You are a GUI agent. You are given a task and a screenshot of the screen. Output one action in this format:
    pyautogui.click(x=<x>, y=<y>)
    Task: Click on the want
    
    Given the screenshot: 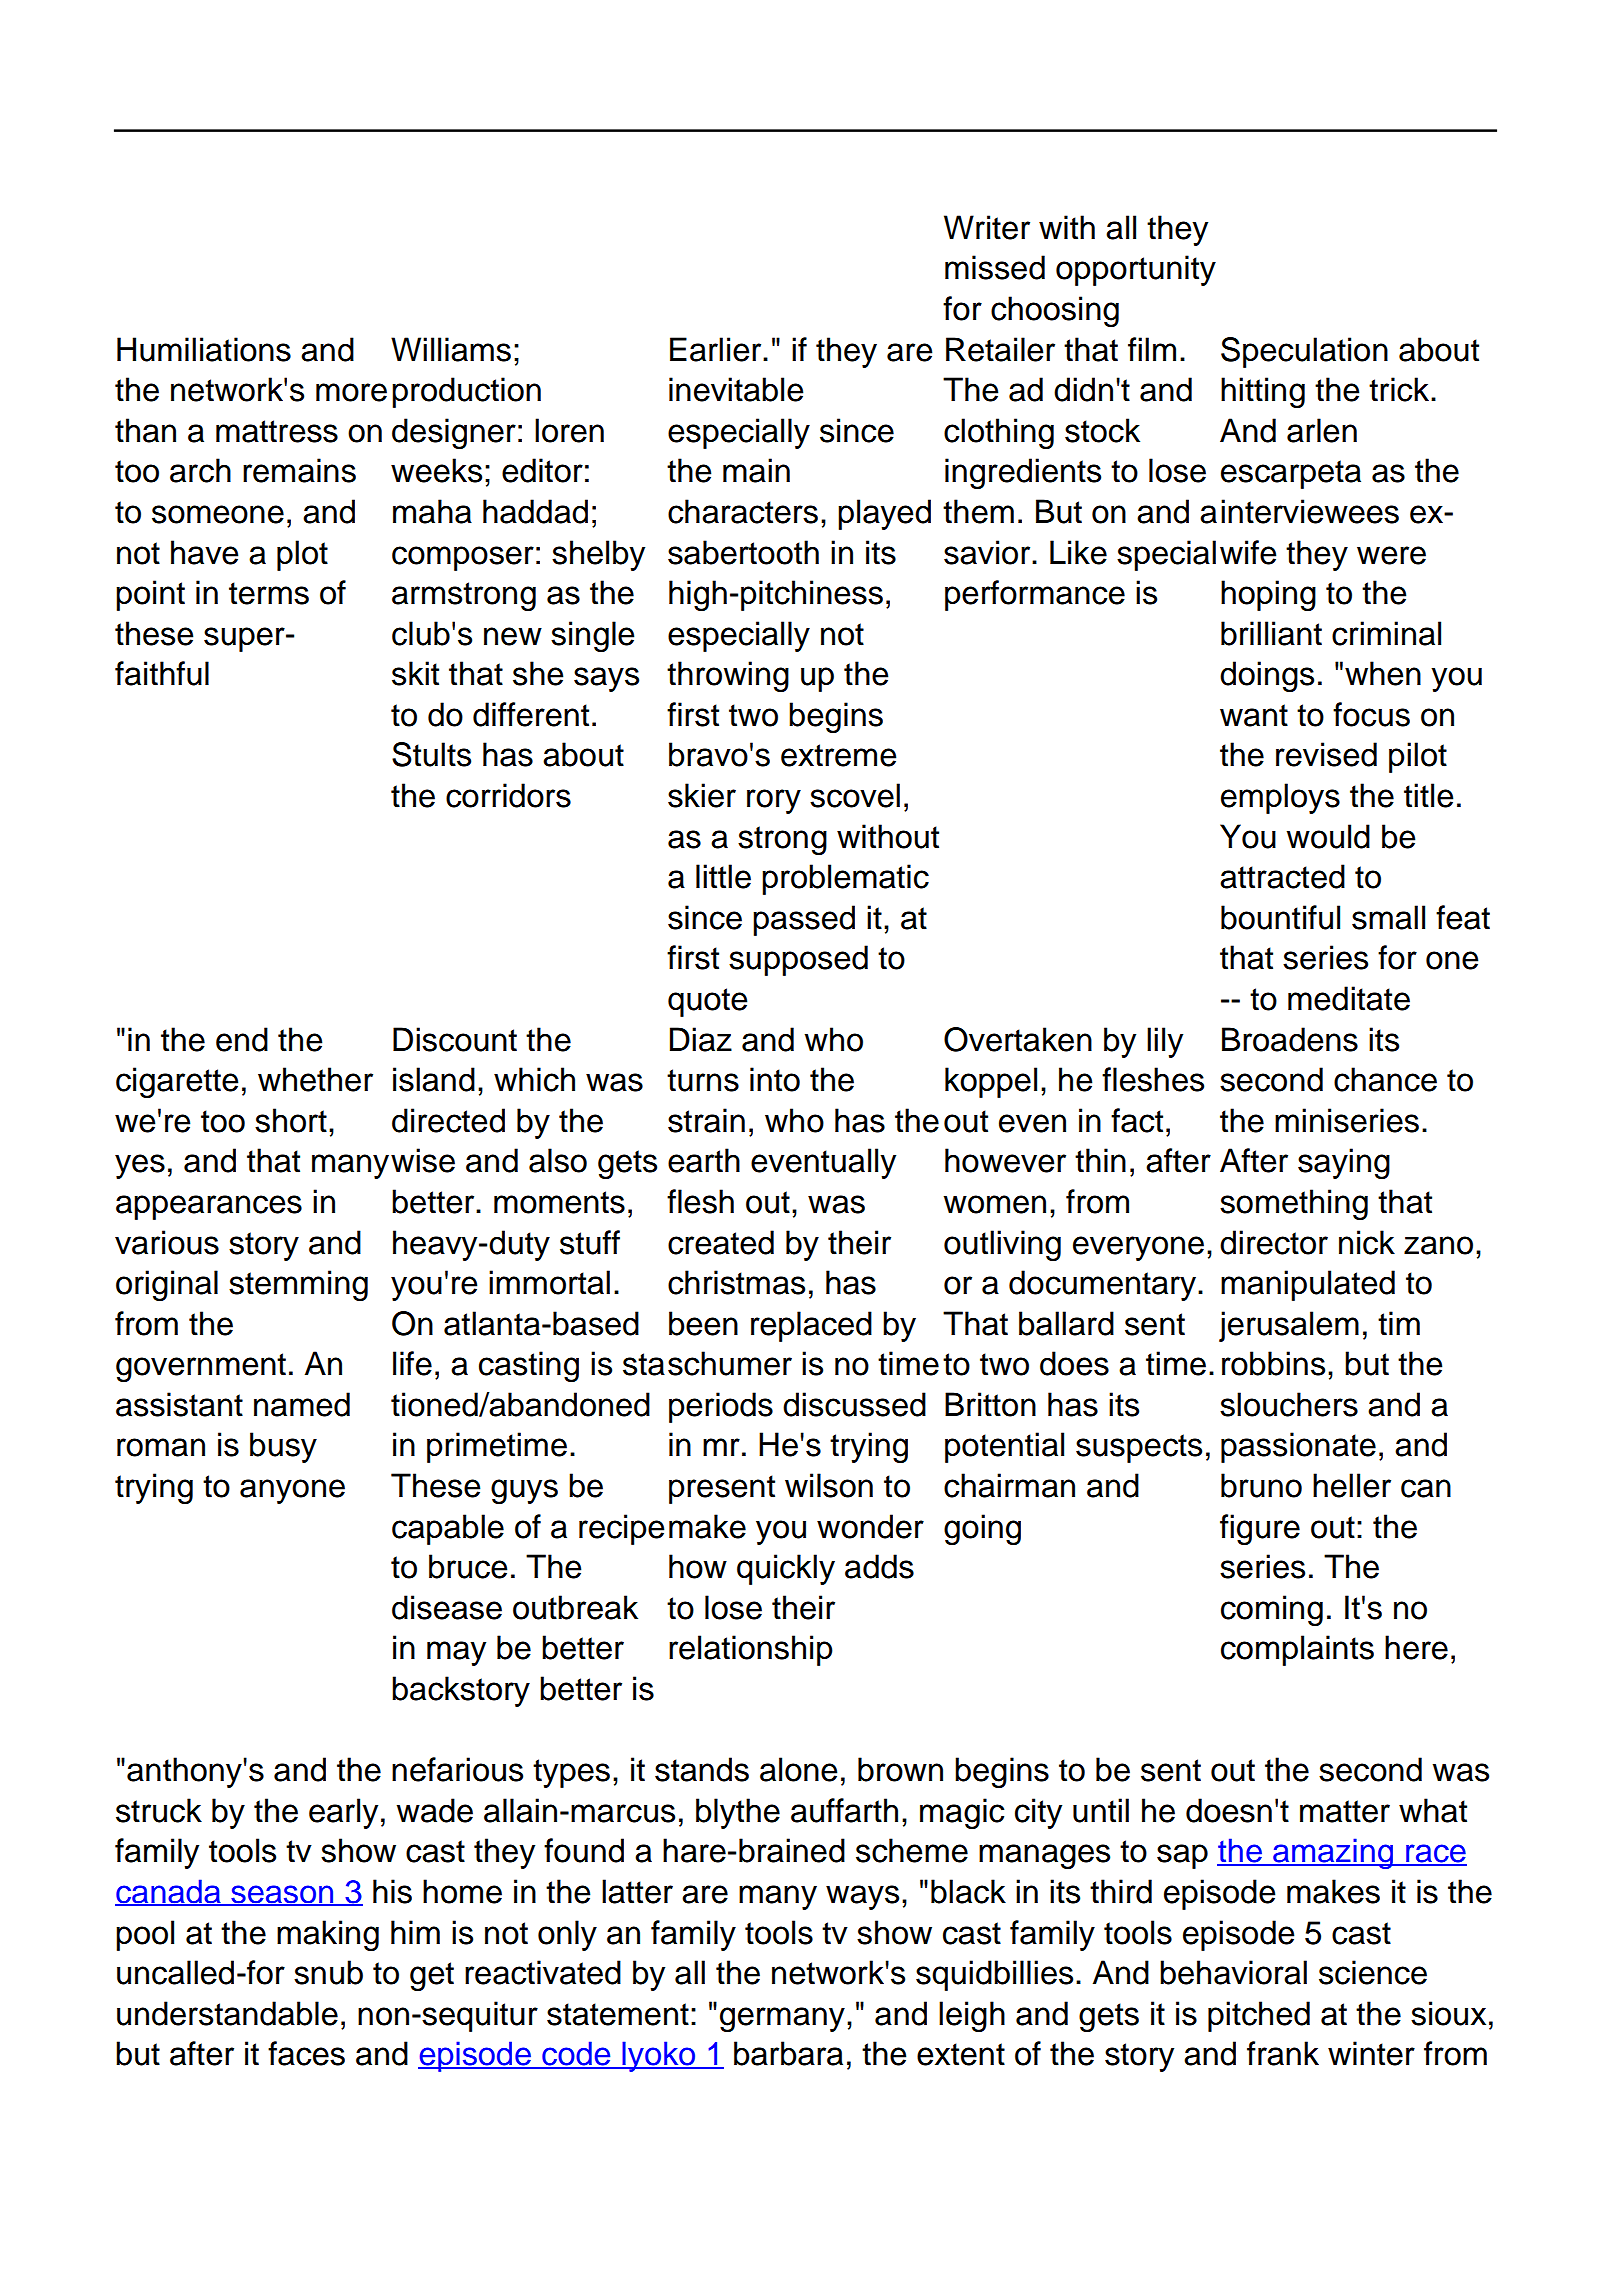 What is the action you would take?
    pyautogui.click(x=1254, y=715)
